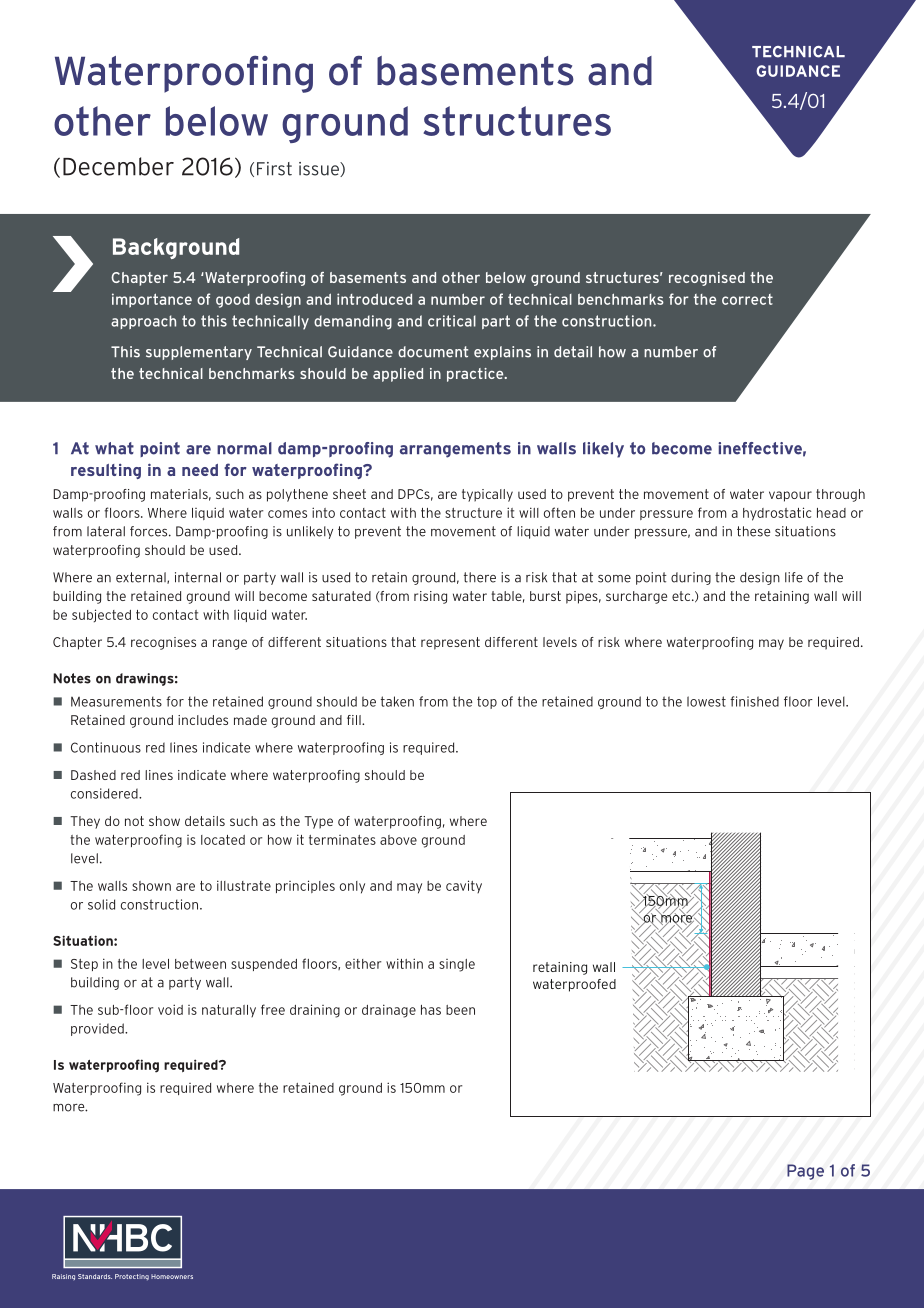  What do you see at coordinates (163, 643) in the screenshot?
I see `recognises` at bounding box center [163, 643].
